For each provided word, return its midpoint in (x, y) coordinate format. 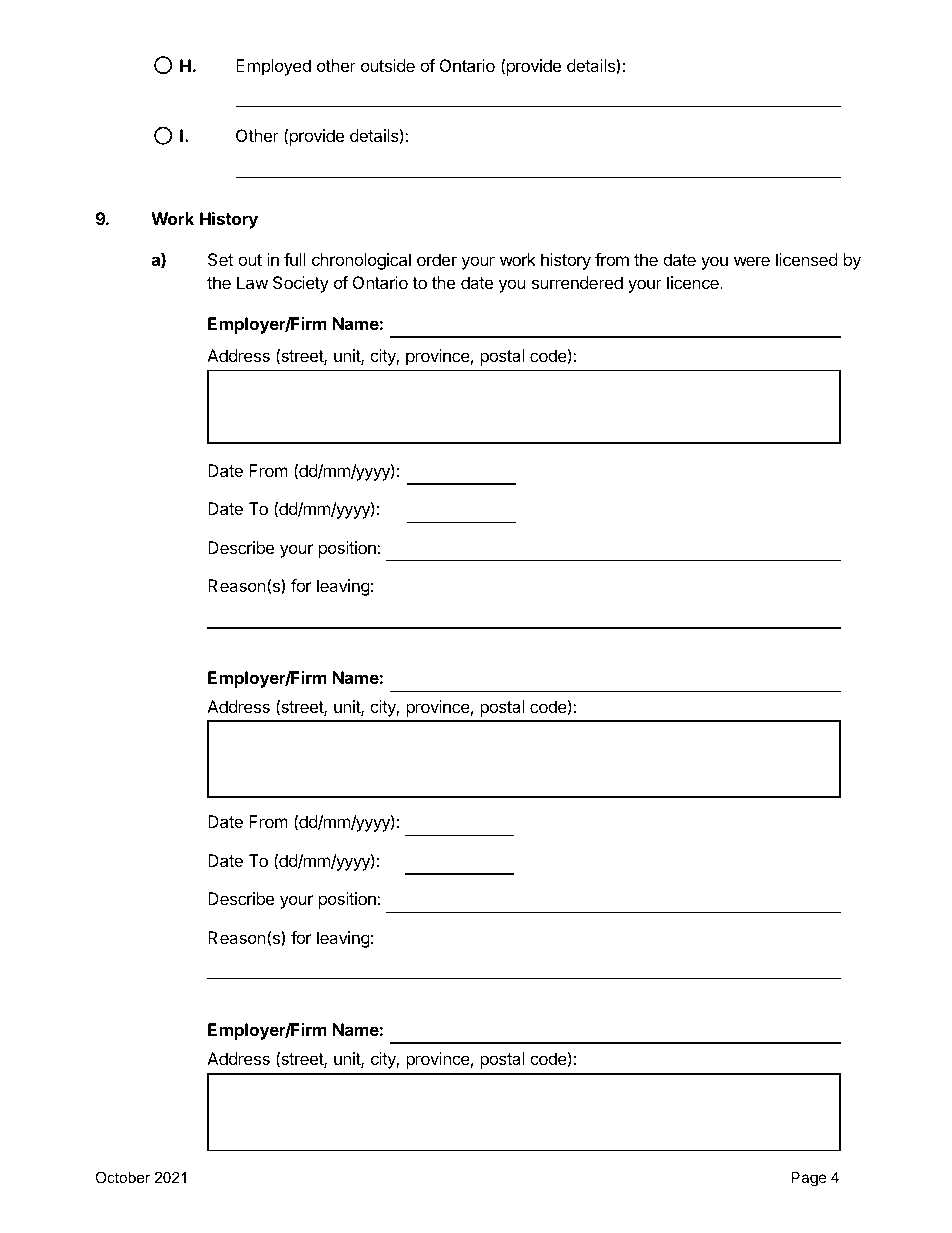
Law (252, 282)
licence (694, 282)
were (752, 261)
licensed (806, 259)
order (437, 259)
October (122, 1177)
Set (220, 259)
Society (301, 284)
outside (388, 65)
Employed (273, 67)
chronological (361, 261)
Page (809, 1179)
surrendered (577, 282)
